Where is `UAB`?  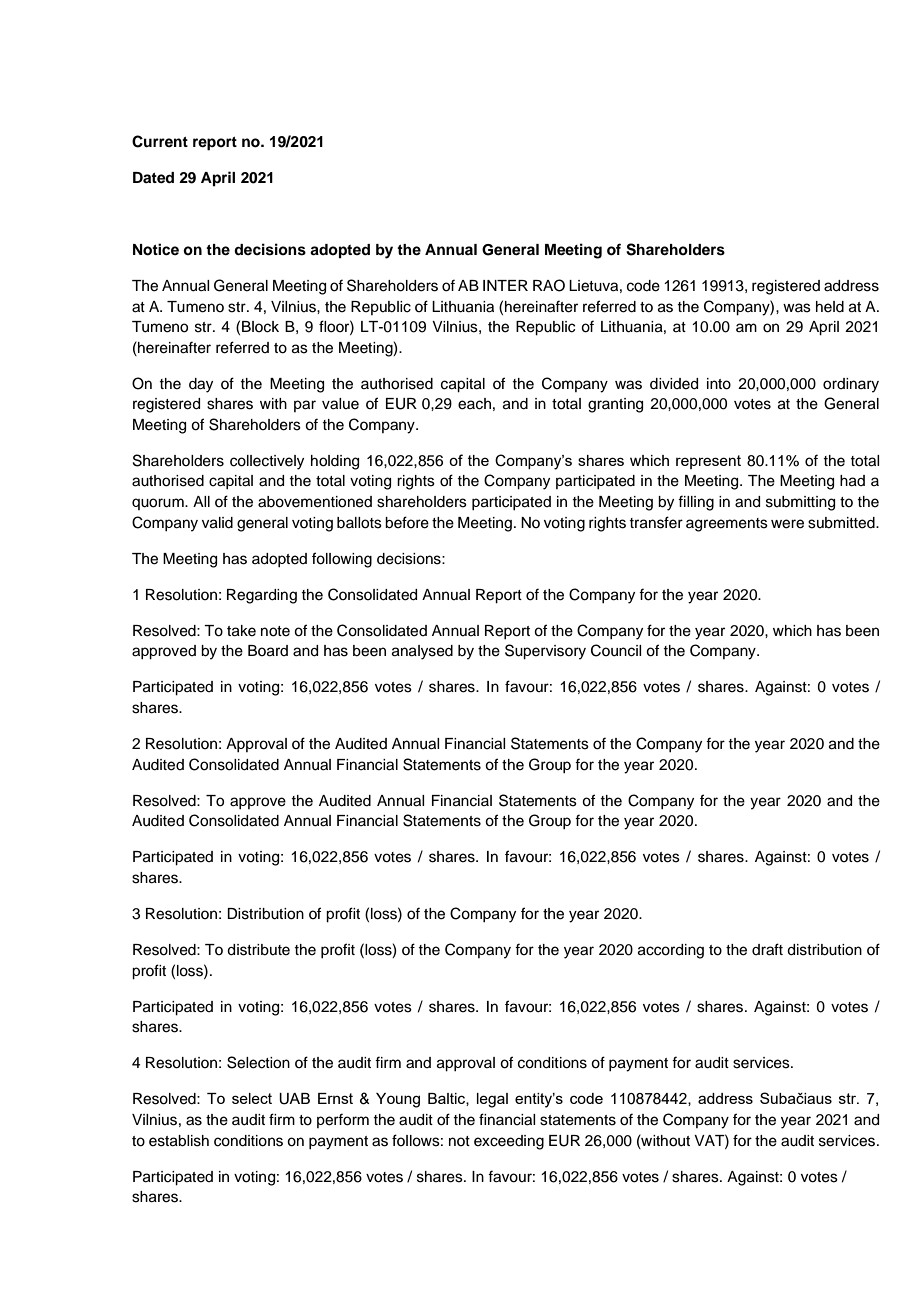
UAB is located at coordinates (294, 1099).
